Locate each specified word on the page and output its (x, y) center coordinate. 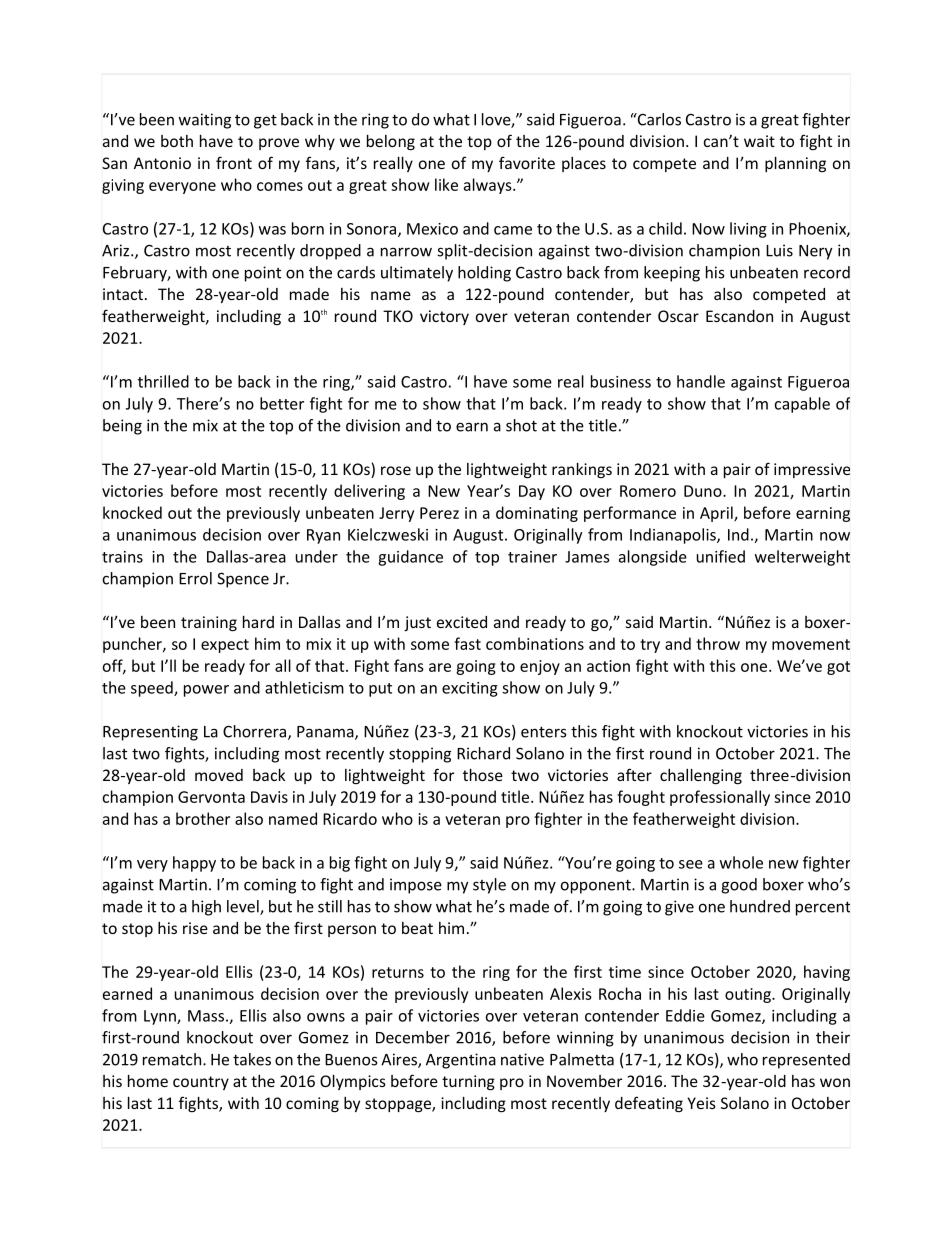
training (209, 623)
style (489, 886)
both (177, 141)
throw (718, 643)
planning (795, 164)
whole (741, 862)
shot (521, 425)
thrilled (163, 381)
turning (468, 1083)
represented (806, 1061)
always (489, 186)
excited (462, 622)
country (201, 1083)
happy (194, 864)
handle (701, 381)
